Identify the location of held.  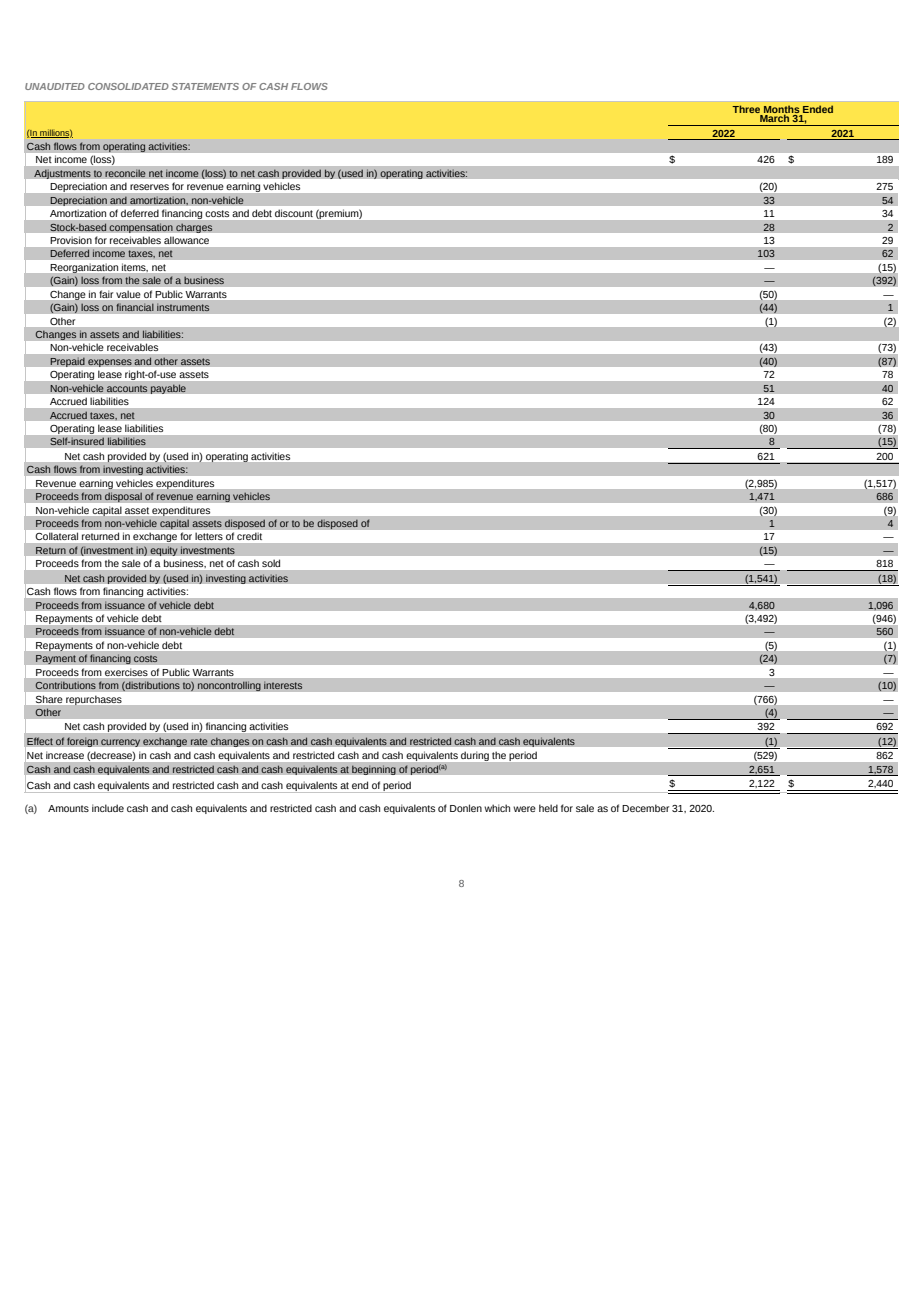
(548, 808).
